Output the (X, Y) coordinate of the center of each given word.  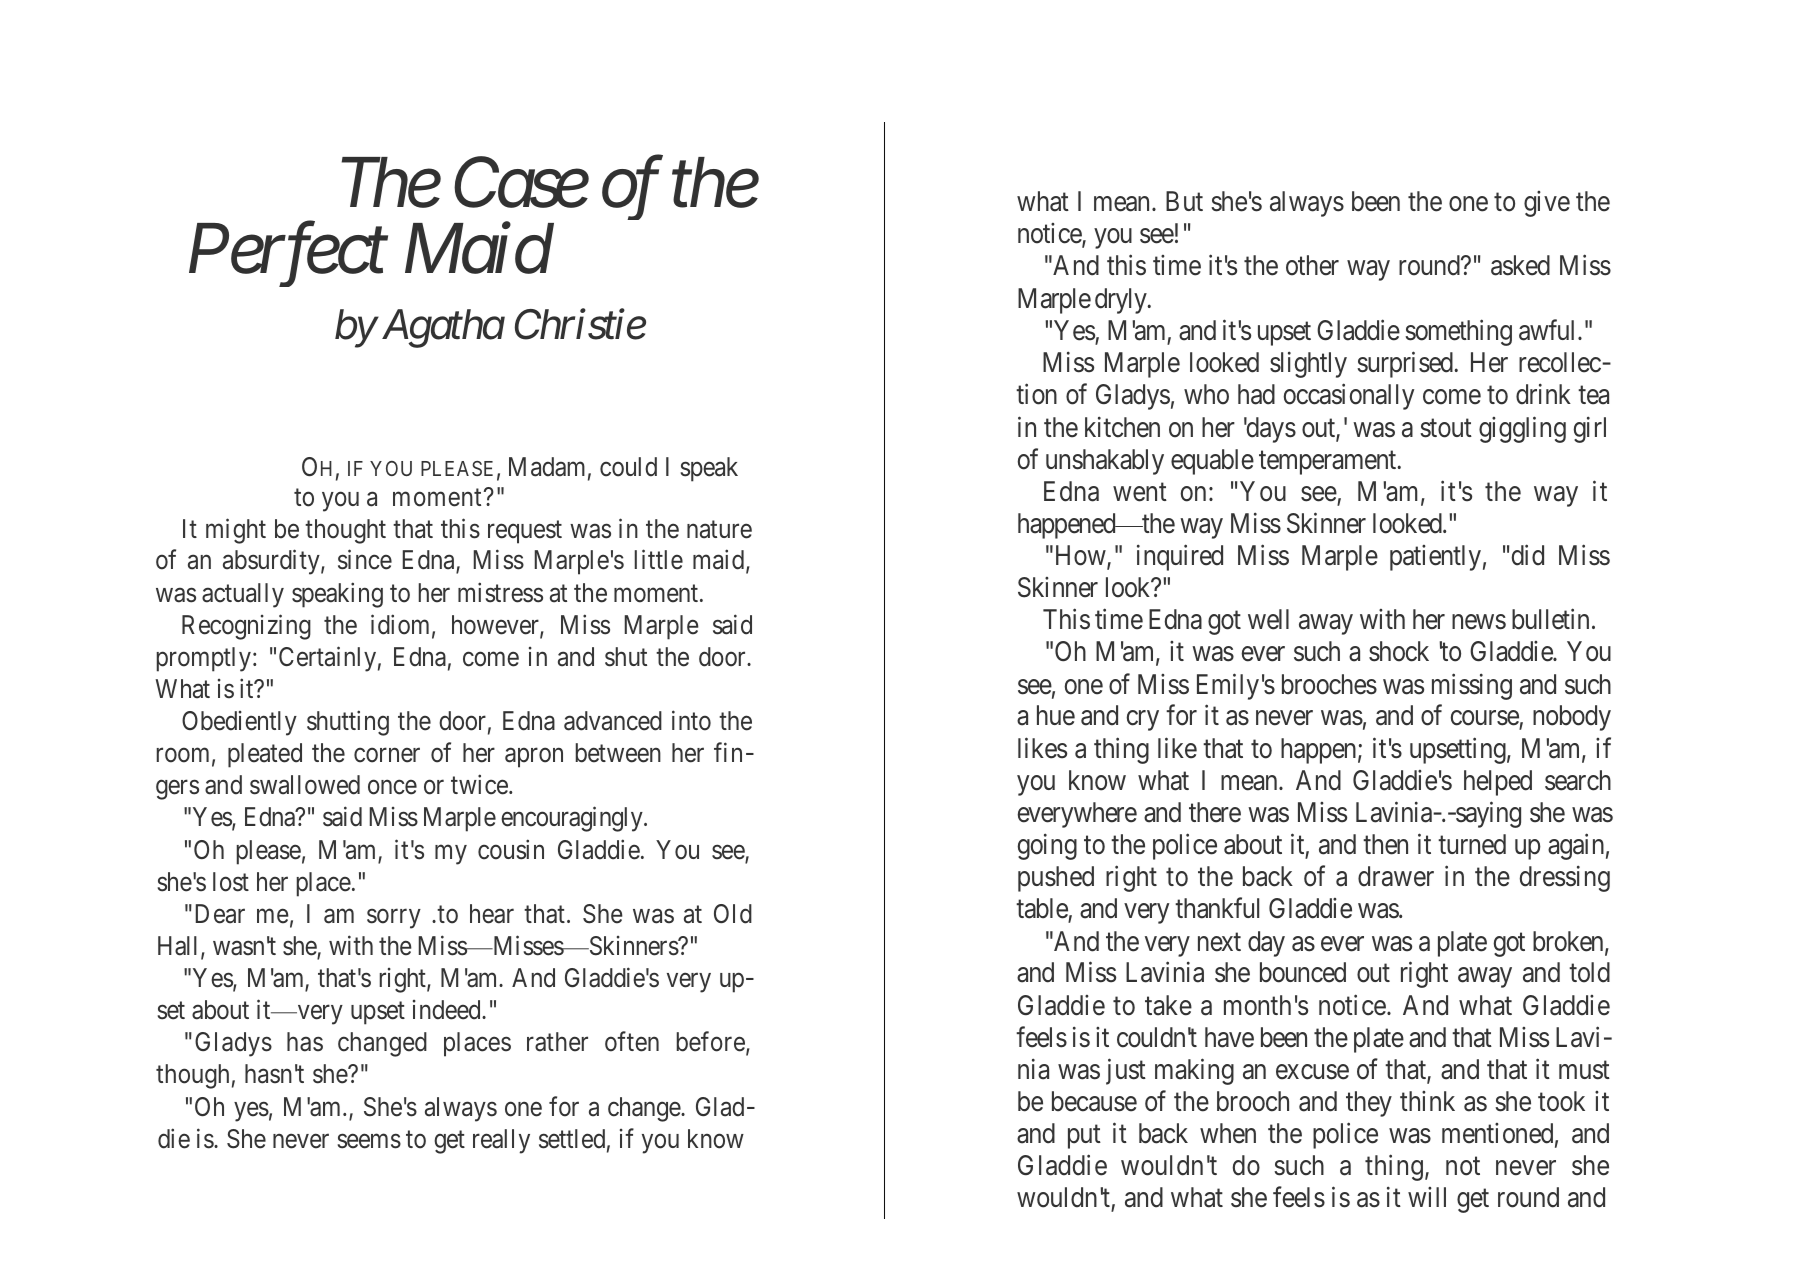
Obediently (239, 723)
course (1485, 720)
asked (1520, 265)
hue (1056, 715)
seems (369, 1141)
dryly (1122, 301)
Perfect (288, 255)
